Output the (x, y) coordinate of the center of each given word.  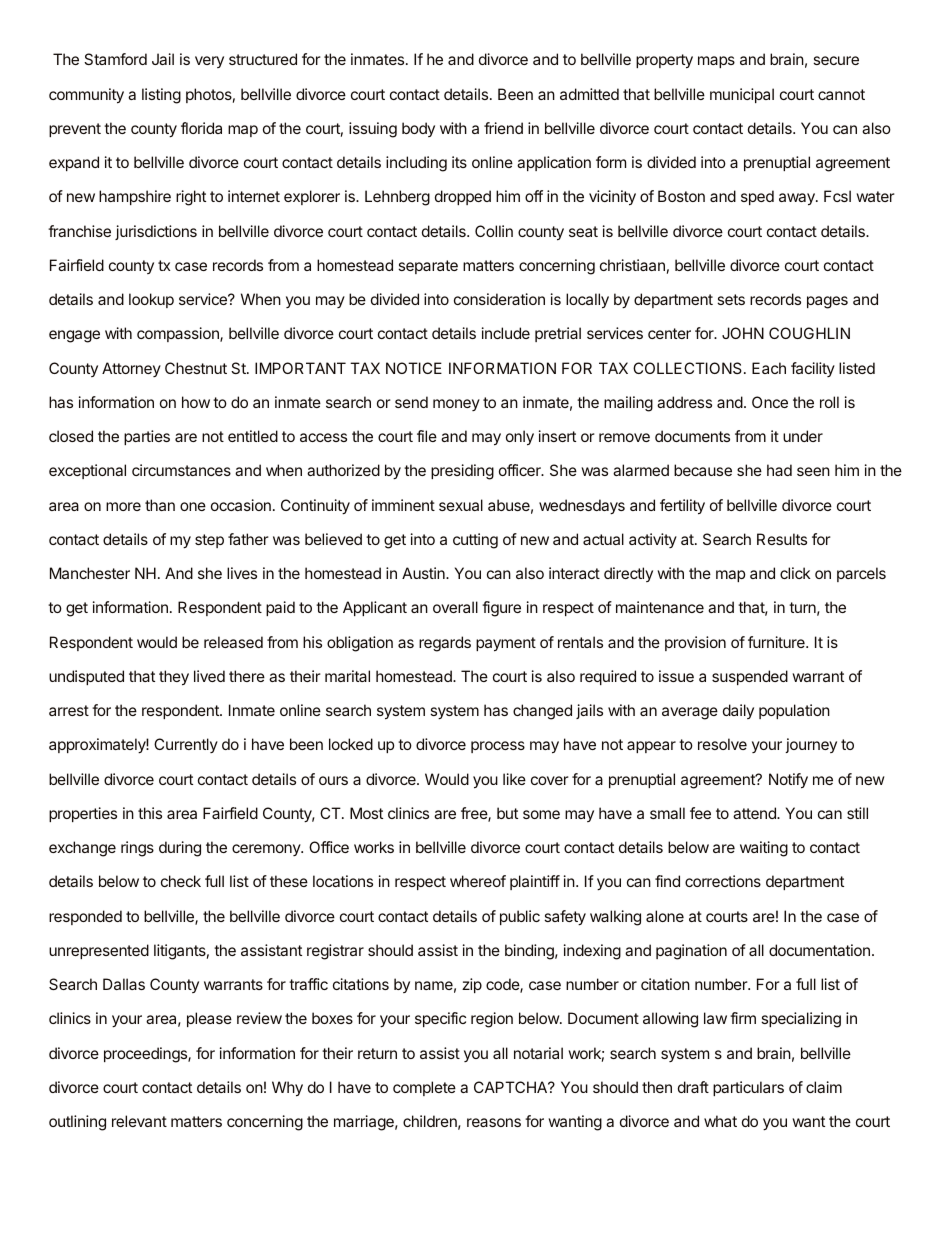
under (803, 436)
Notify (788, 781)
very (209, 62)
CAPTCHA (512, 1087)
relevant (139, 1121)
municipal (742, 95)
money (456, 405)
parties (147, 437)
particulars (748, 1088)
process (498, 747)
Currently (186, 745)
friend (503, 128)
